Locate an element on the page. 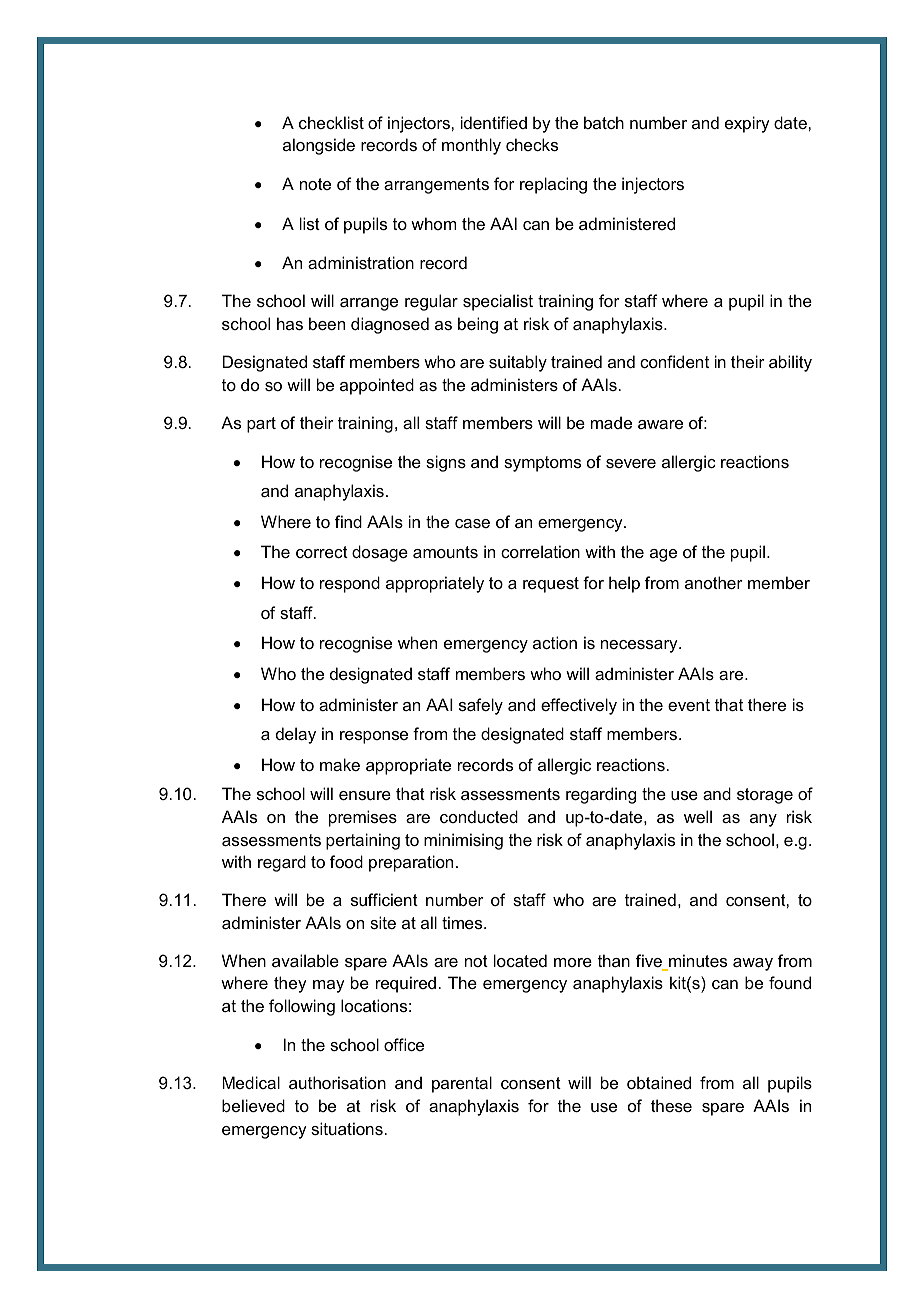 The height and width of the document is (1308, 924). symptoms is located at coordinates (542, 464).
